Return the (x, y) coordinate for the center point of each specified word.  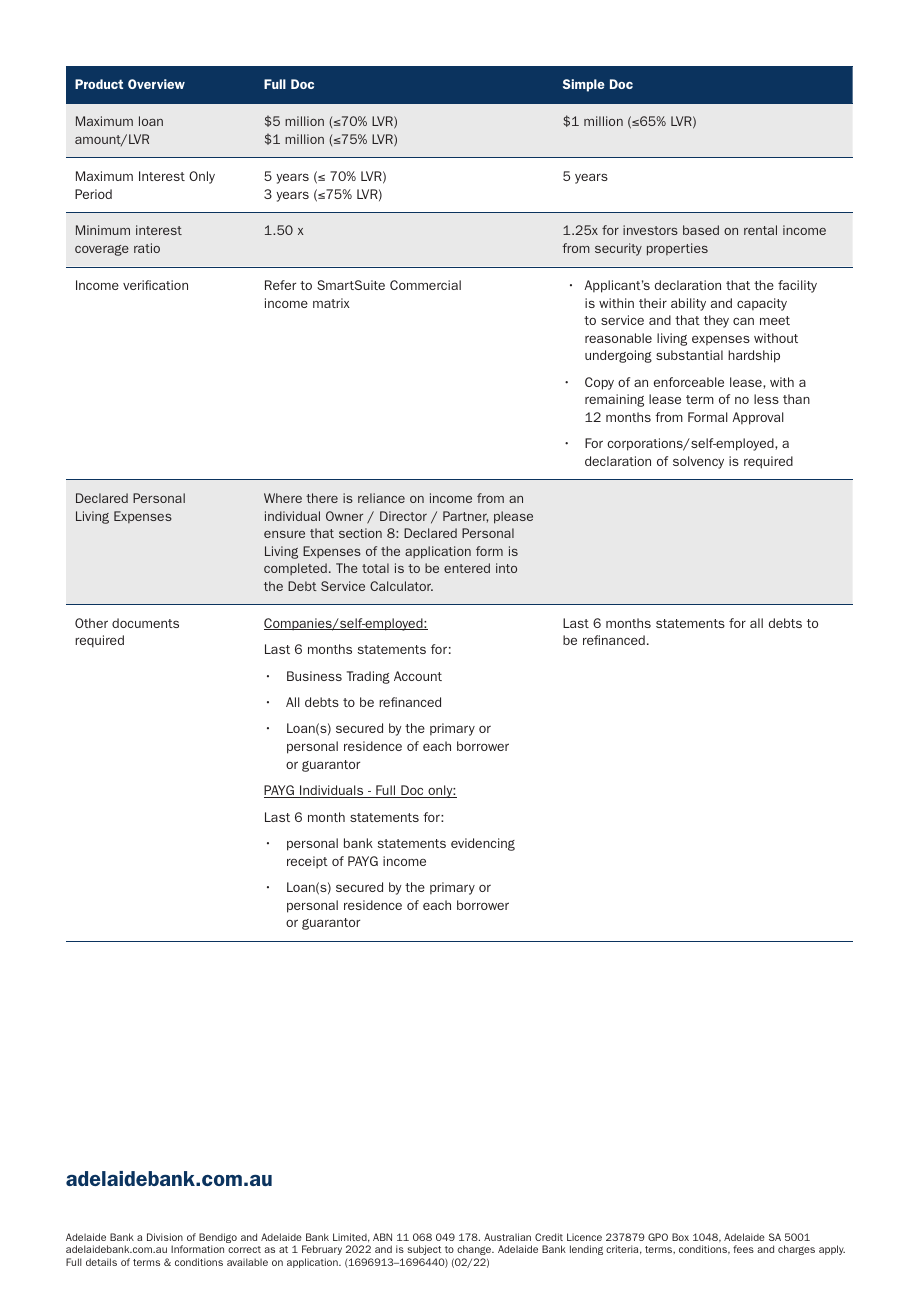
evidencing (483, 844)
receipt (307, 862)
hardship (754, 356)
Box (680, 1237)
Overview (156, 84)
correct (244, 1249)
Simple (584, 85)
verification (155, 285)
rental (760, 230)
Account (418, 676)
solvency (698, 462)
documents (145, 623)
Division (165, 1237)
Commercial (425, 285)
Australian (507, 1237)
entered (467, 568)
